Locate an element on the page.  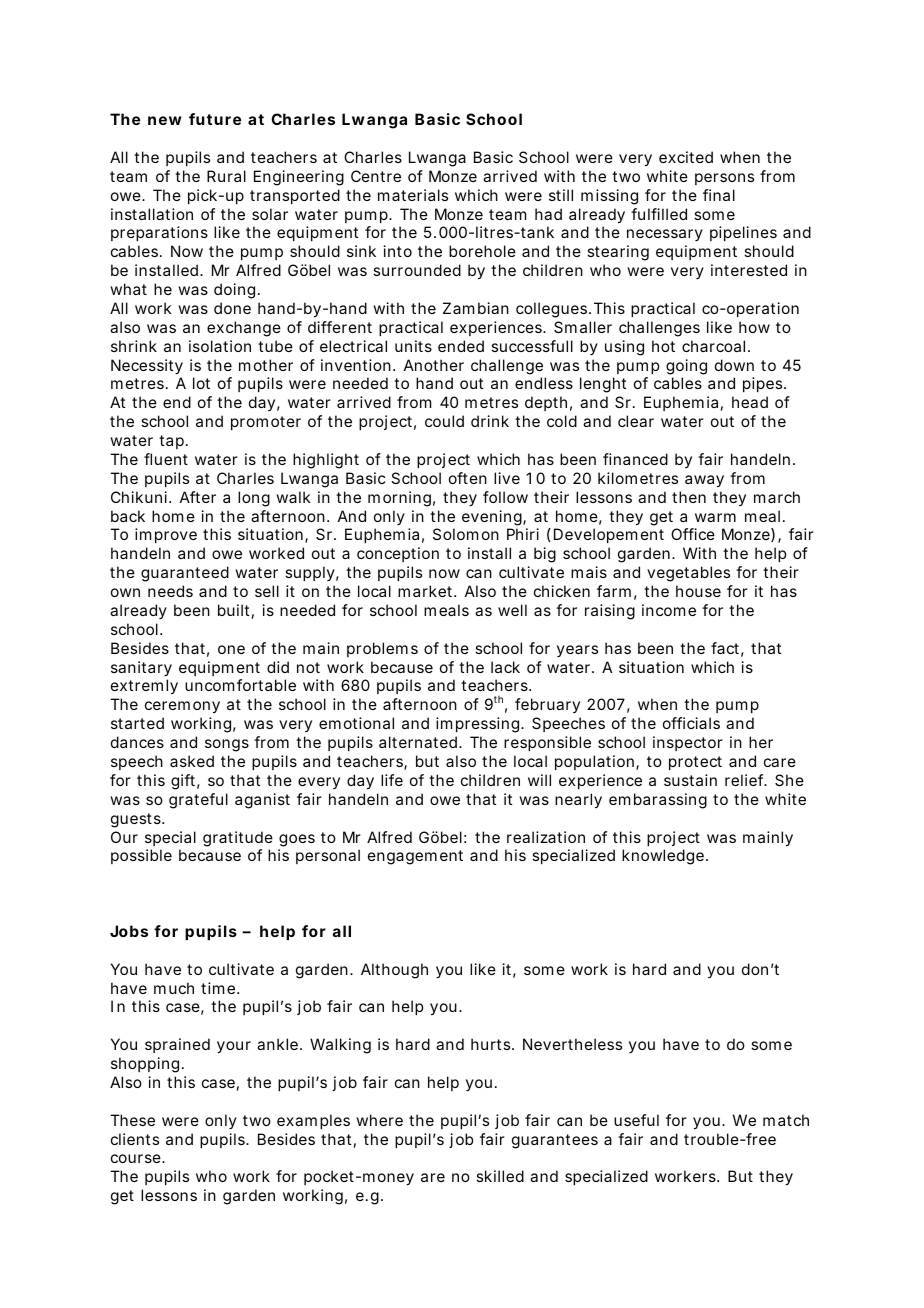
clients is located at coordinates (135, 1139).
